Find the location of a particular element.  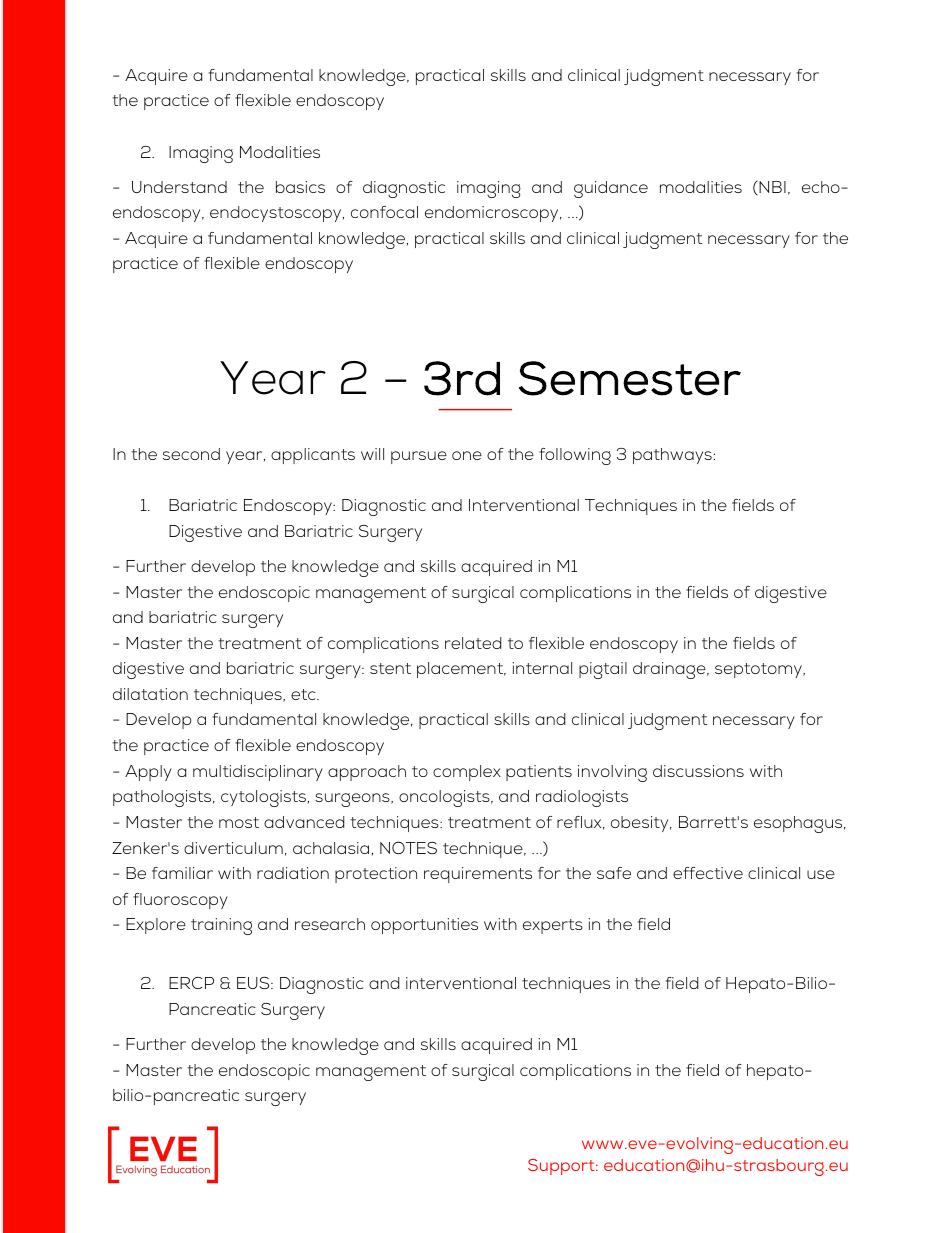

Understand is located at coordinates (179, 187).
